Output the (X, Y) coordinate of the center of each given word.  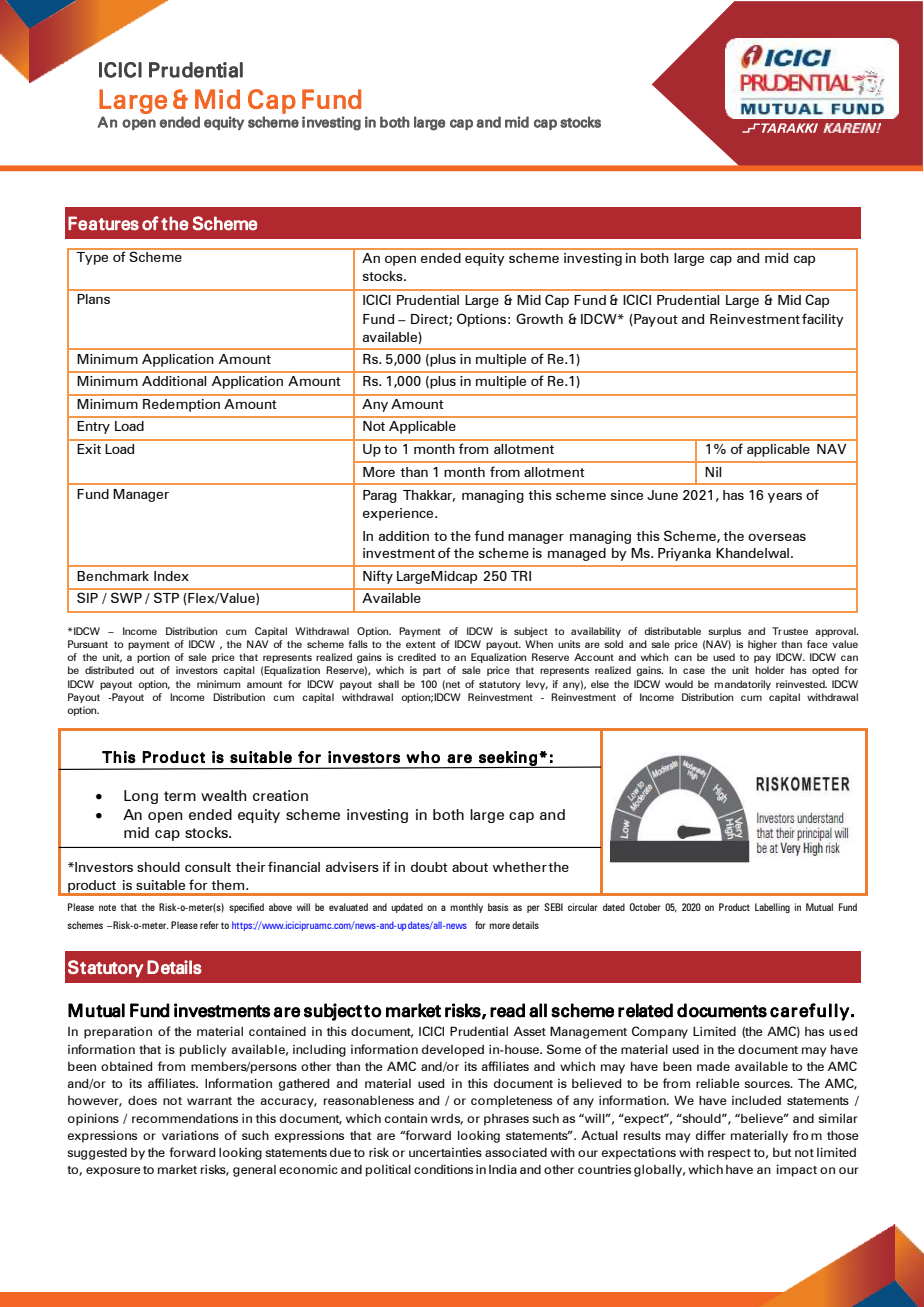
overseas (777, 537)
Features (103, 223)
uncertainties (445, 1152)
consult (208, 867)
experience (399, 514)
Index (171, 576)
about (470, 867)
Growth (539, 318)
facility (823, 320)
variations (190, 1135)
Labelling (772, 908)
